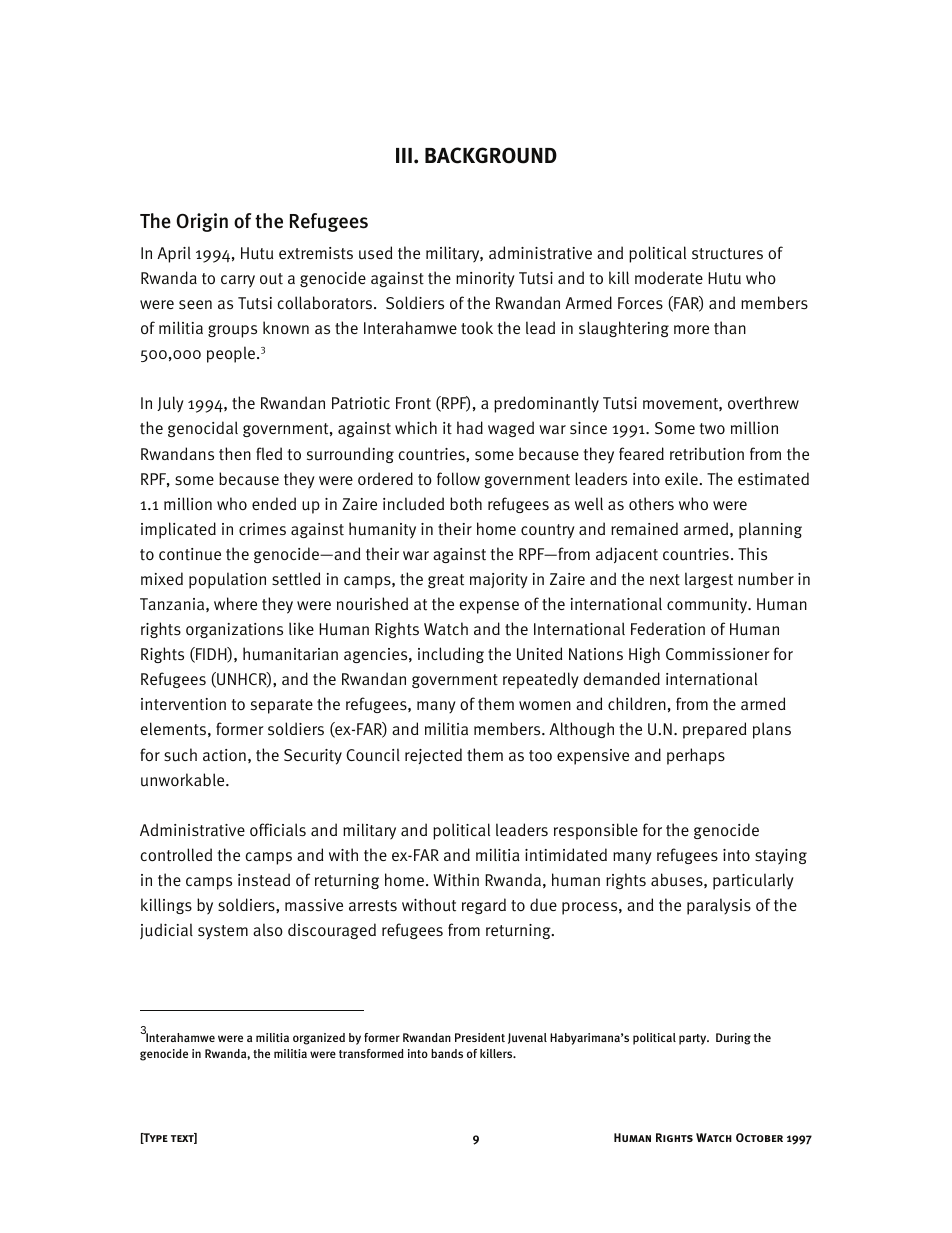 This page has height=1233, width=952. What do you see at coordinates (319, 1039) in the page?
I see `organized` at bounding box center [319, 1039].
